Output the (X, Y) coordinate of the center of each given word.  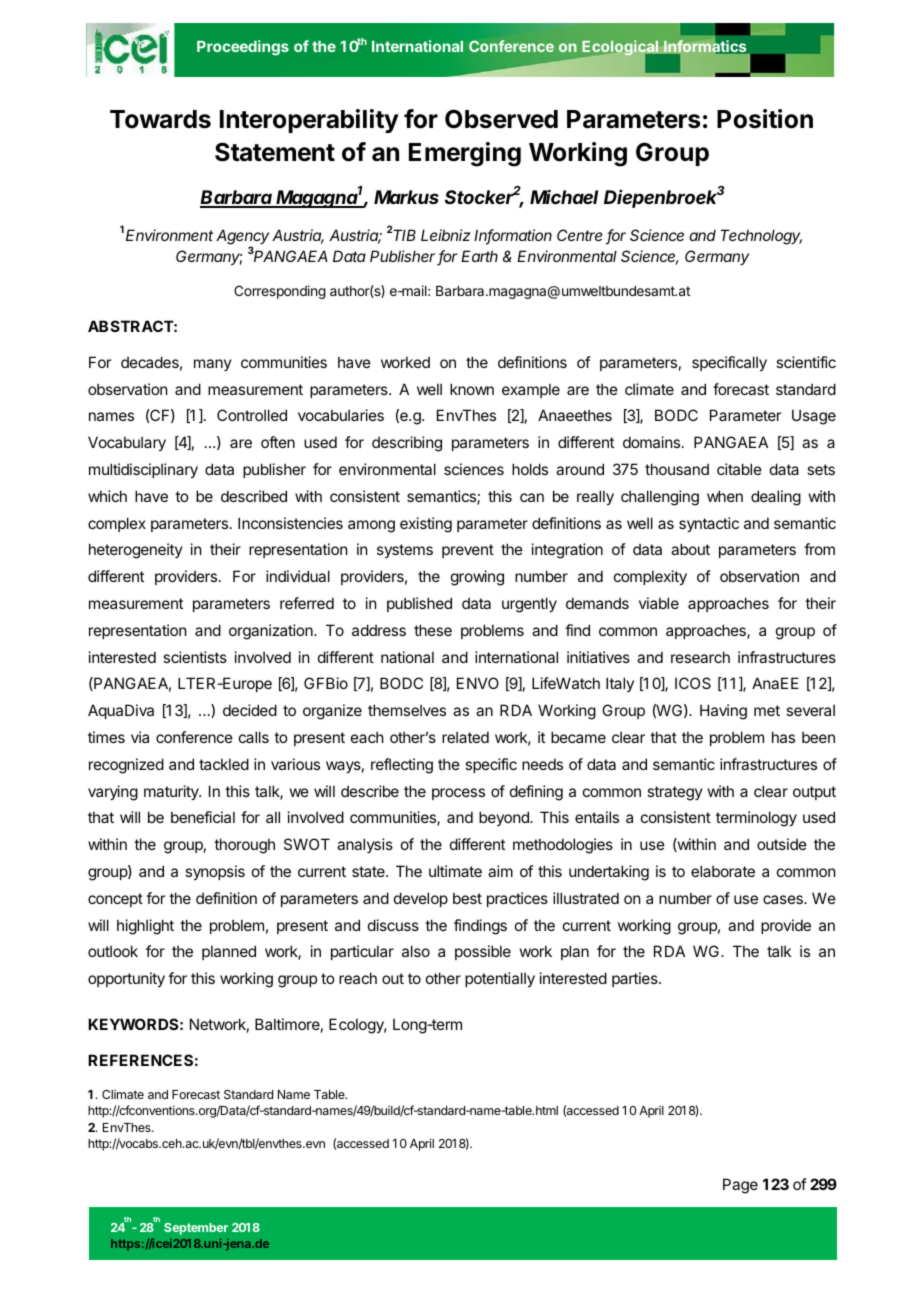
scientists (195, 657)
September (196, 1229)
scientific (806, 362)
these (433, 630)
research (700, 657)
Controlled (252, 415)
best (467, 898)
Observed (501, 119)
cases (784, 899)
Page (740, 1186)
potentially (500, 979)
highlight (145, 927)
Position (765, 119)
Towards (160, 119)
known (472, 389)
